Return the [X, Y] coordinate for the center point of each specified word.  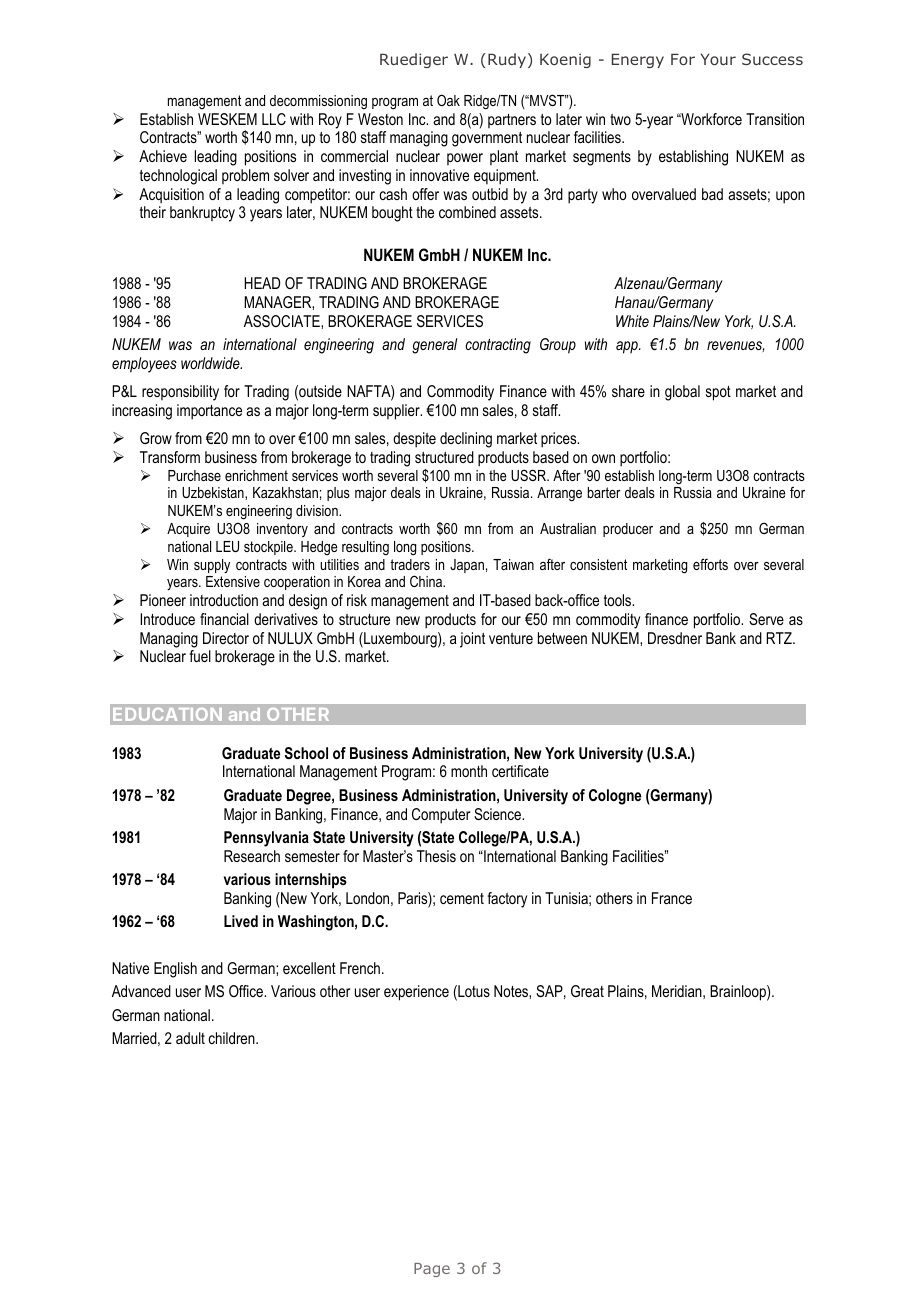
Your [718, 59]
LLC [274, 119]
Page [432, 1270]
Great [587, 991]
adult [190, 1038]
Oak [448, 100]
